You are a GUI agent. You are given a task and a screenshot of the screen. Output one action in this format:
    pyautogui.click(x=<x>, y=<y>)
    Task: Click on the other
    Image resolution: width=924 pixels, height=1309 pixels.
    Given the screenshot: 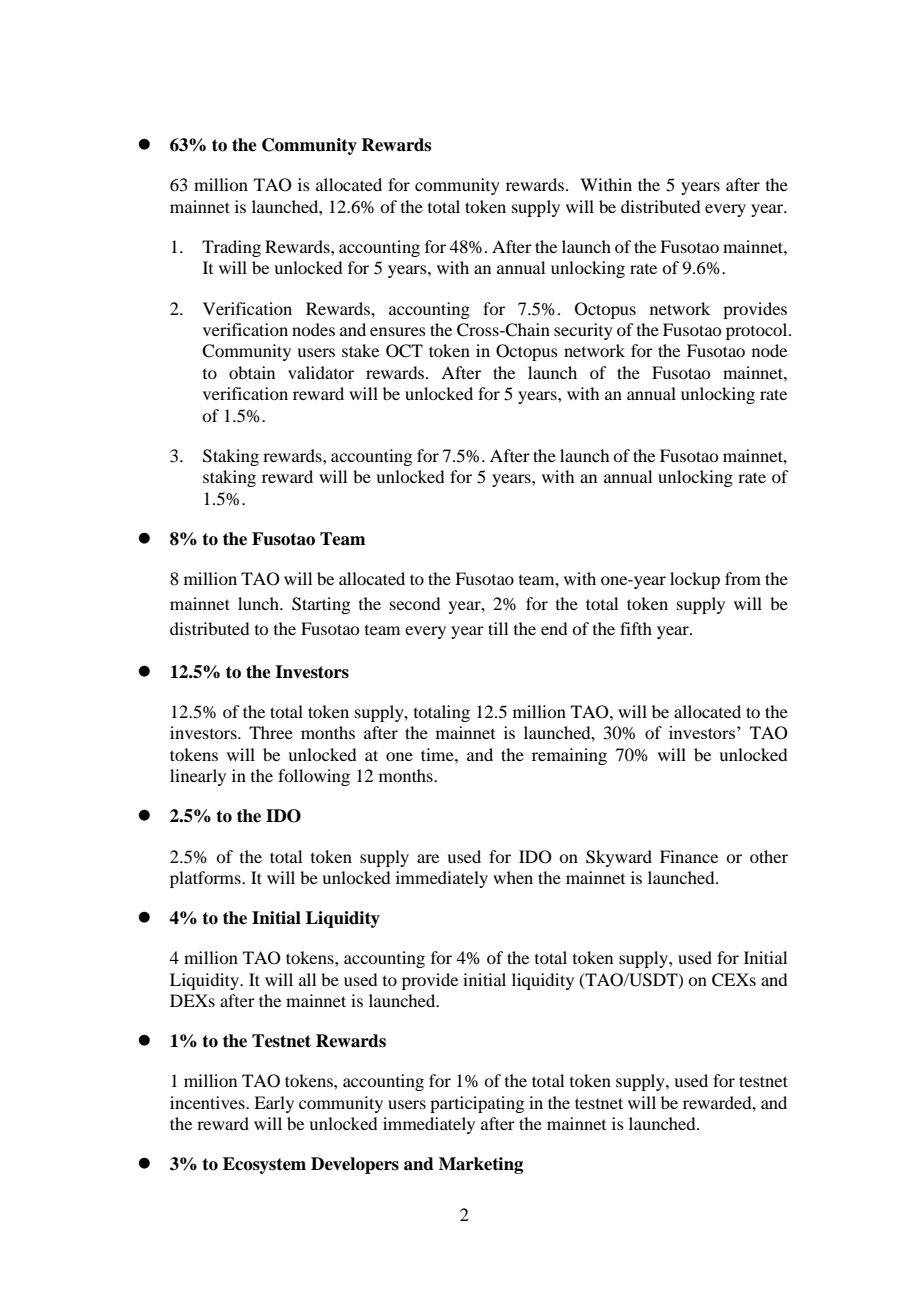 What is the action you would take?
    pyautogui.click(x=769, y=856)
